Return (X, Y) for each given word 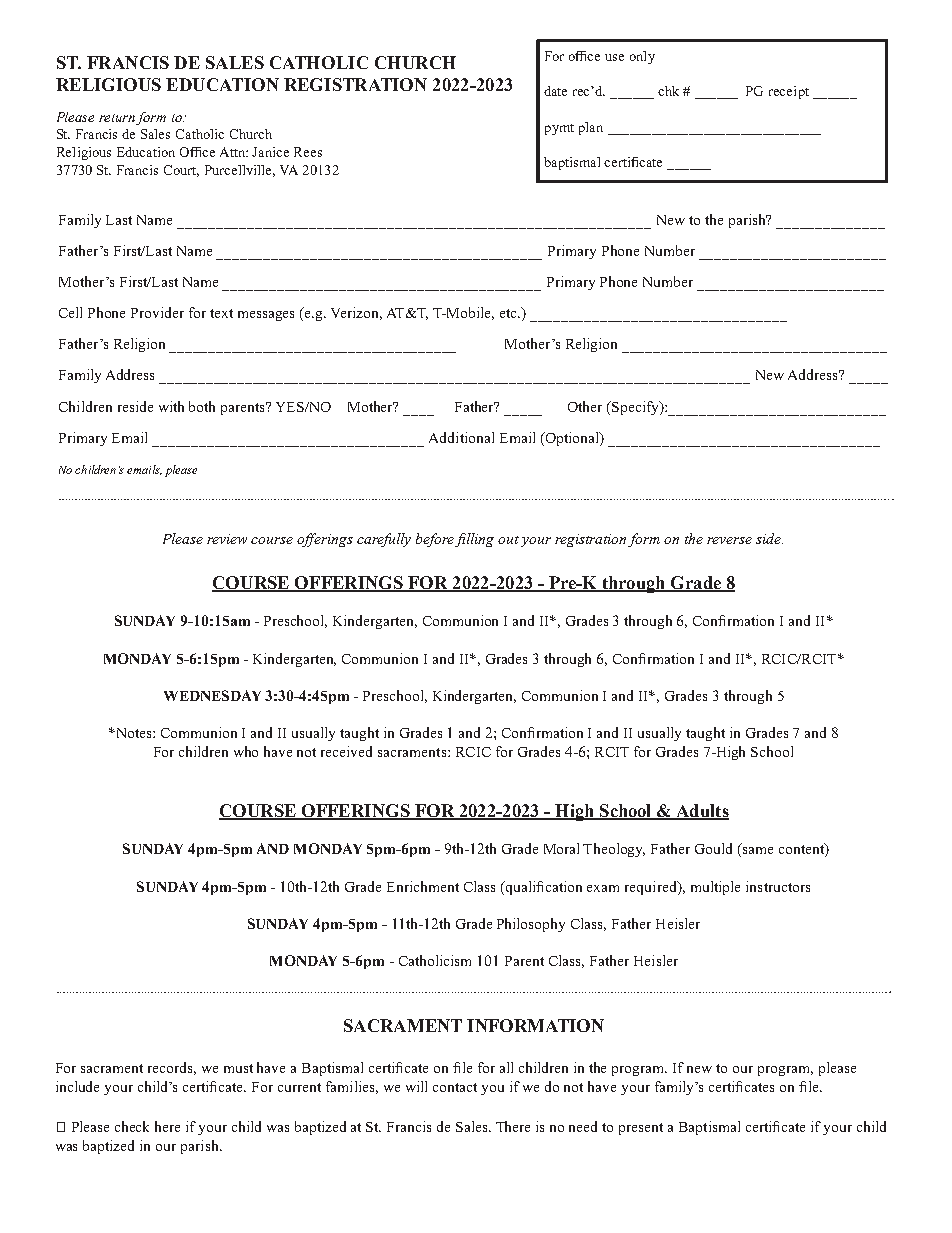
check (132, 1126)
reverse (729, 540)
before (435, 540)
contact (455, 1087)
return (117, 118)
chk (668, 91)
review (227, 539)
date (555, 91)
